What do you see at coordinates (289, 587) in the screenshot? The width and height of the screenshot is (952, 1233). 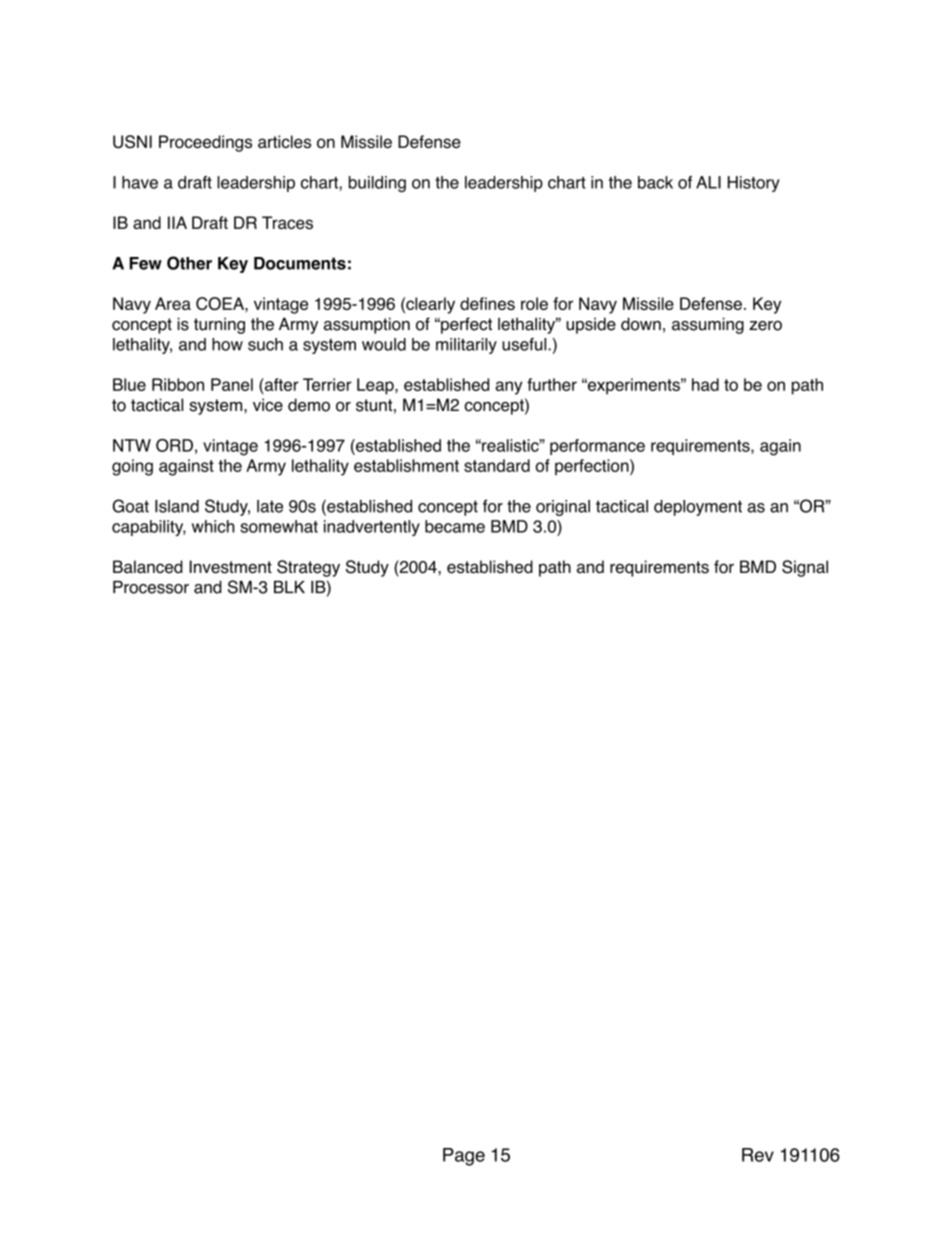 I see `BLK` at bounding box center [289, 587].
